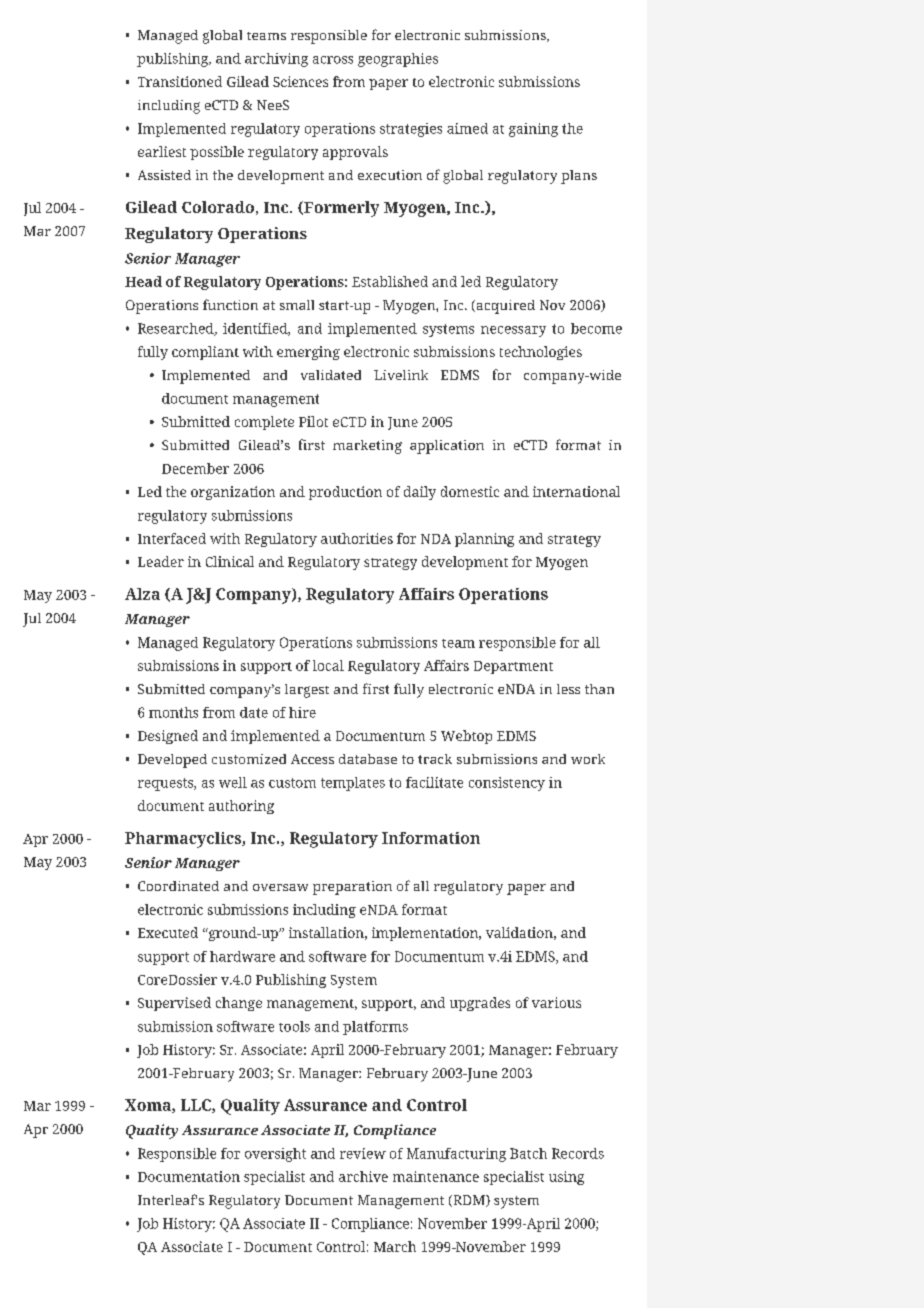 The width and height of the image is (924, 1308). I want to click on preparation, so click(352, 888).
